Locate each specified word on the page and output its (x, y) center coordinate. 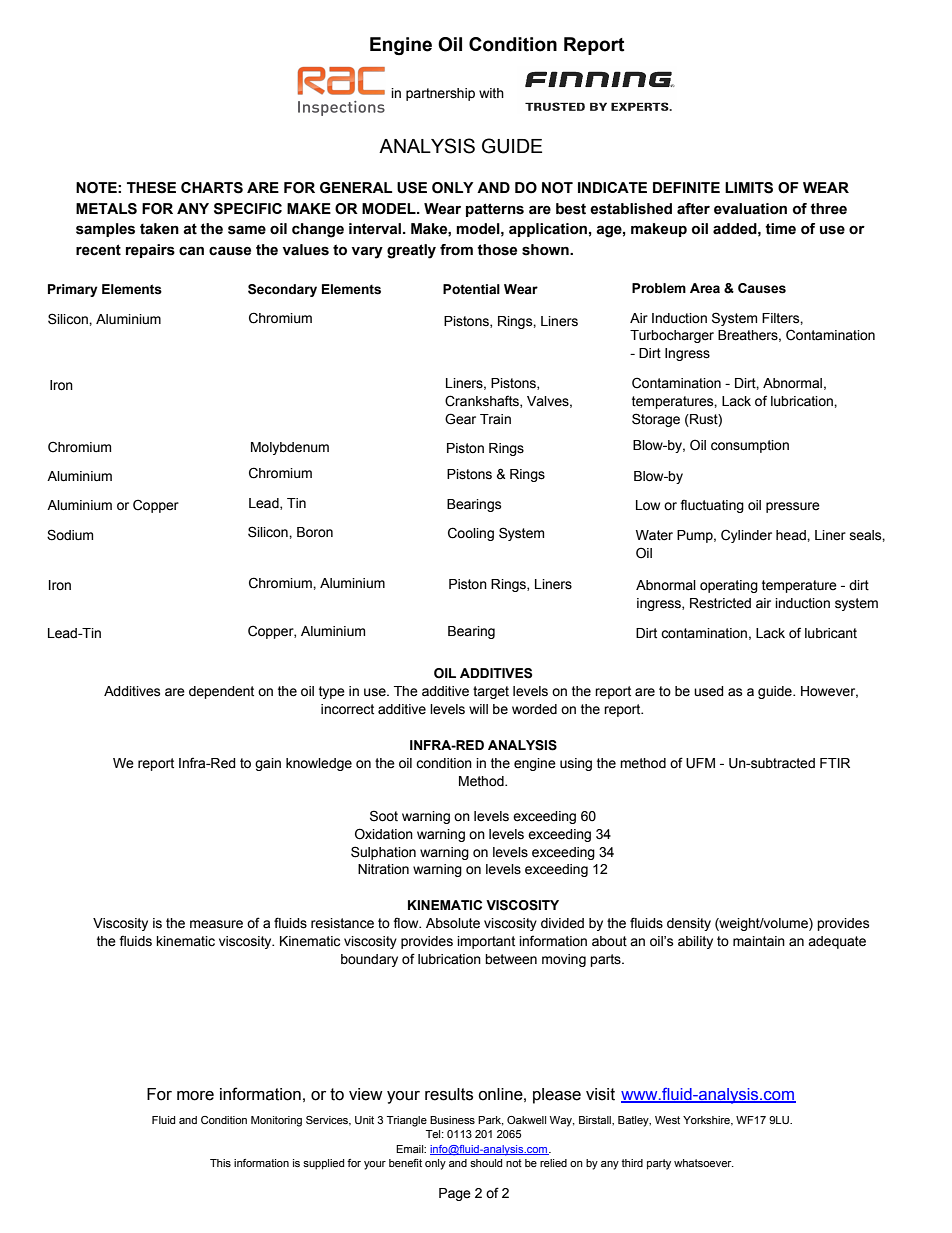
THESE (151, 188)
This (220, 1163)
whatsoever (704, 1163)
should (486, 1163)
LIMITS (749, 188)
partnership (440, 94)
